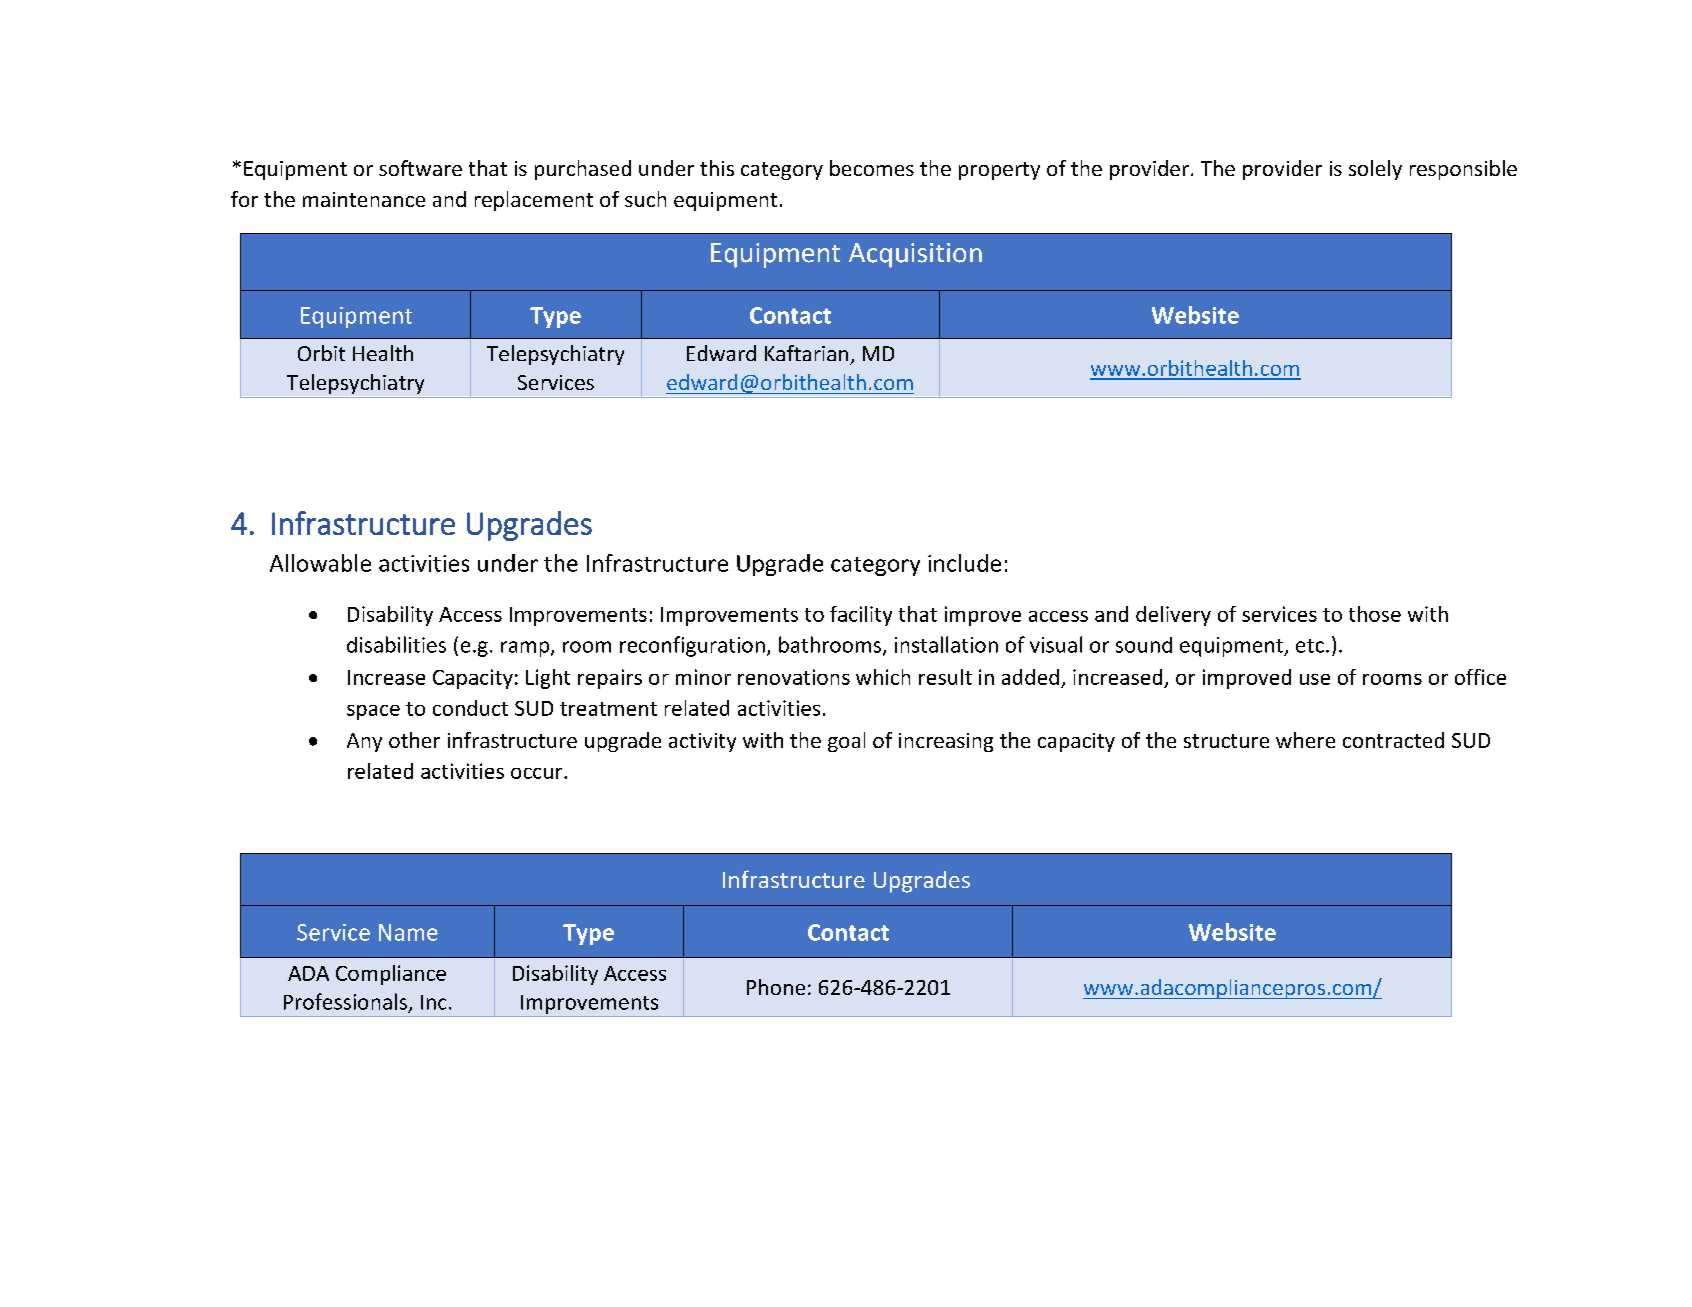 The width and height of the page is (1692, 1307). I want to click on include, so click(964, 563).
